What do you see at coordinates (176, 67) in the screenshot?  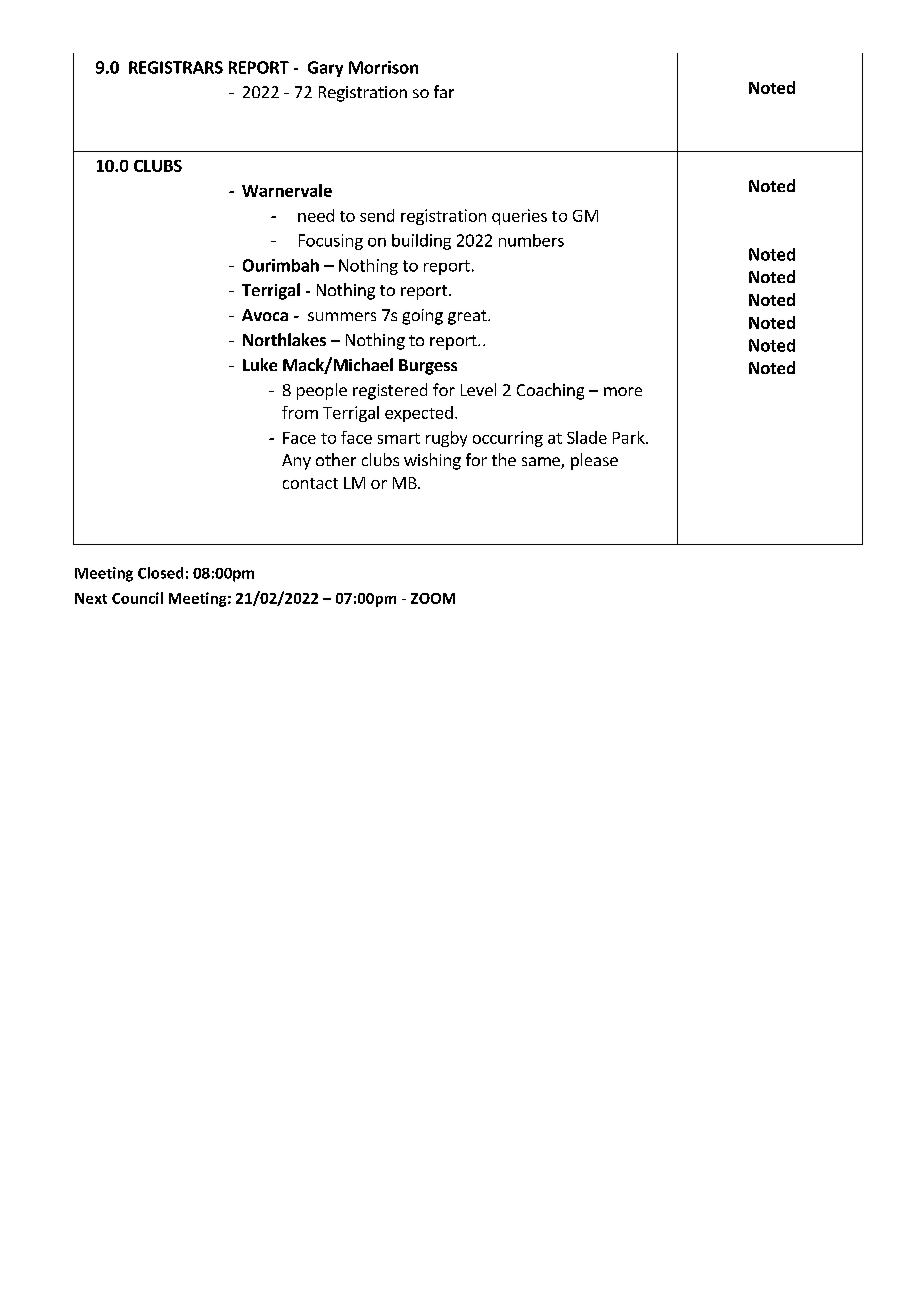 I see `REGISTRARS` at bounding box center [176, 67].
